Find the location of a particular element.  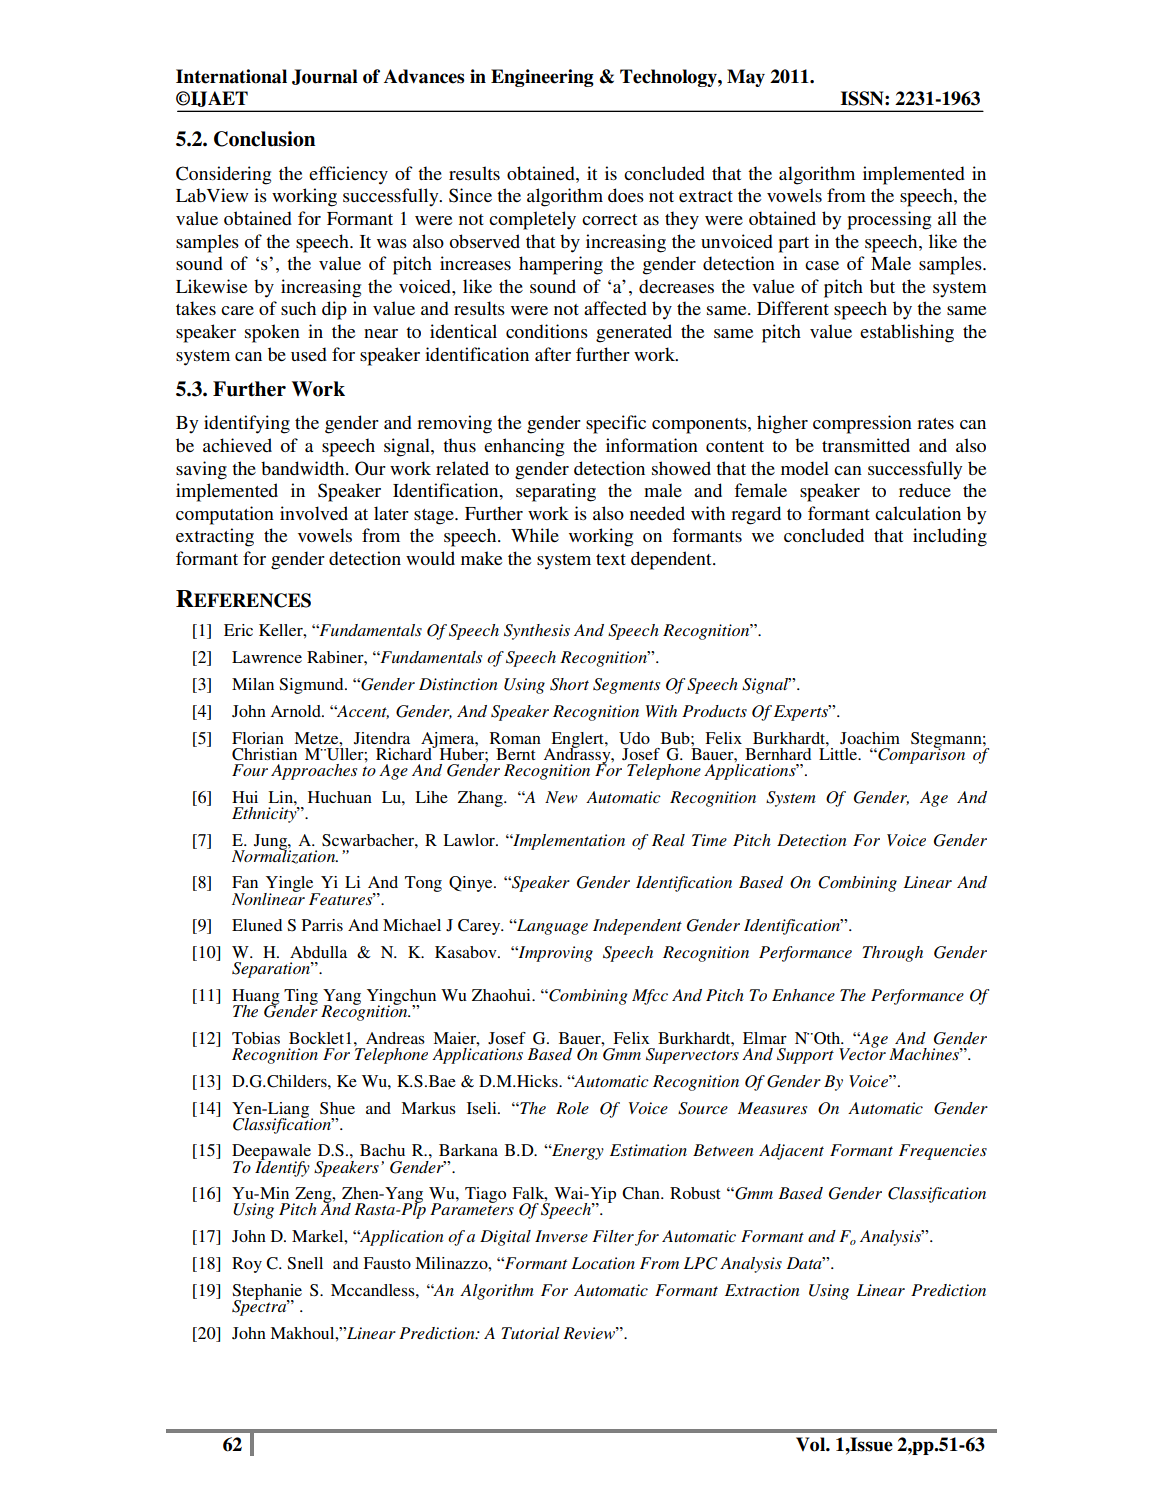

Real is located at coordinates (668, 840).
